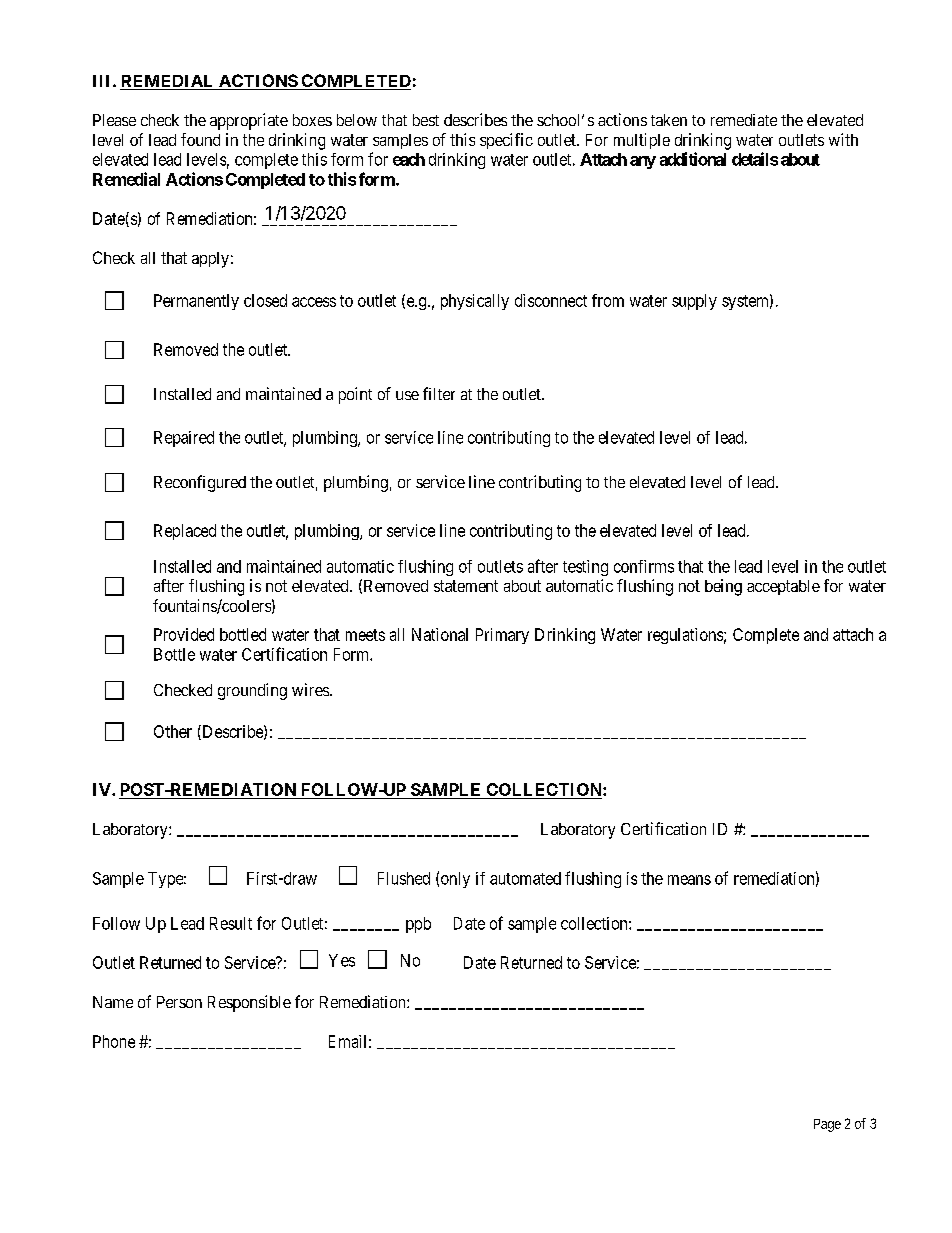 The image size is (952, 1233). I want to click on remediate, so click(744, 120).
